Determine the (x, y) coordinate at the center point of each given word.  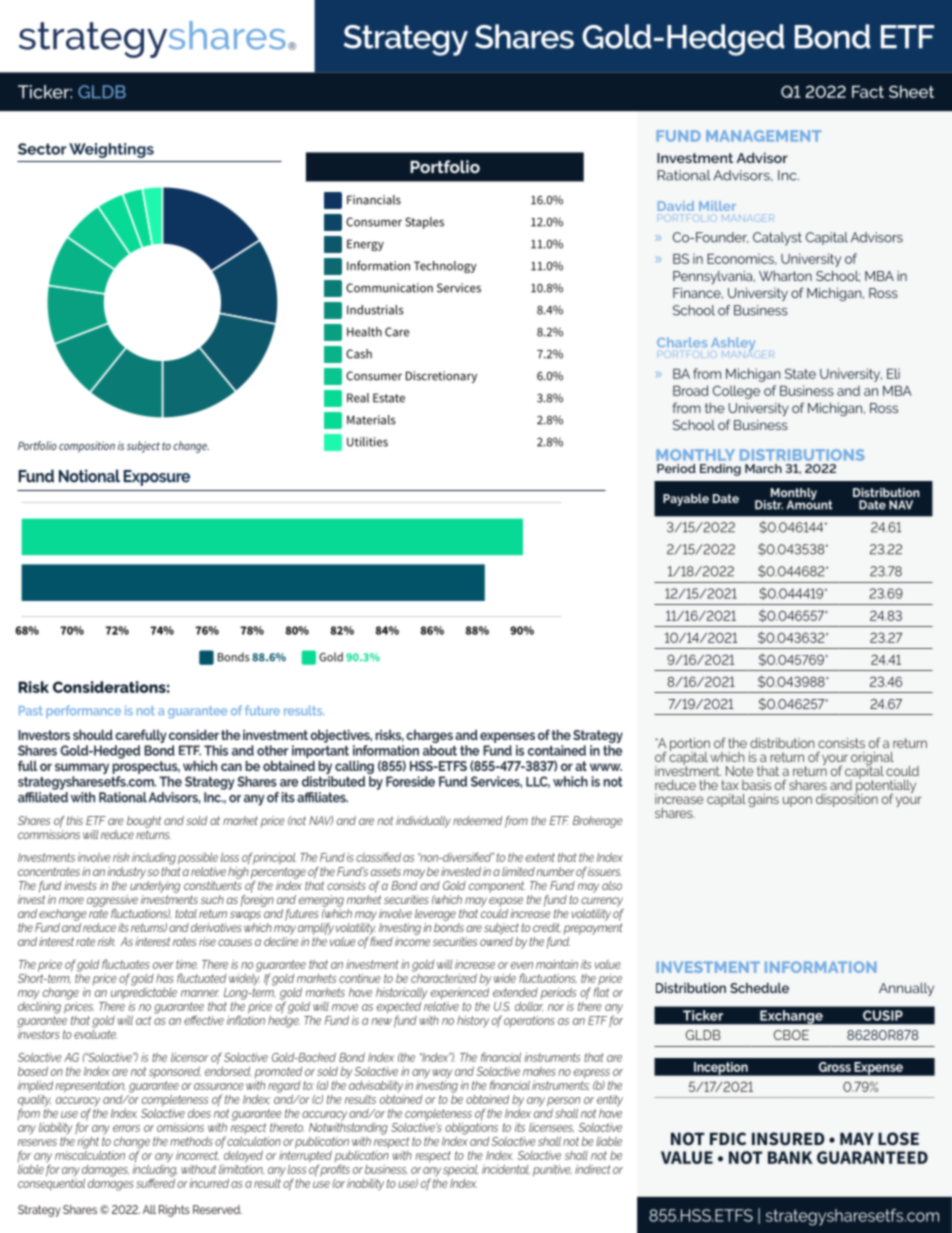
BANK (790, 1157)
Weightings (111, 150)
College (736, 392)
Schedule (759, 987)
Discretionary (441, 377)
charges (429, 736)
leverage (435, 915)
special (460, 1170)
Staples (424, 223)
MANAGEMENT (763, 136)
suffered (155, 1182)
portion (690, 745)
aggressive (112, 901)
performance (83, 711)
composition (87, 447)
